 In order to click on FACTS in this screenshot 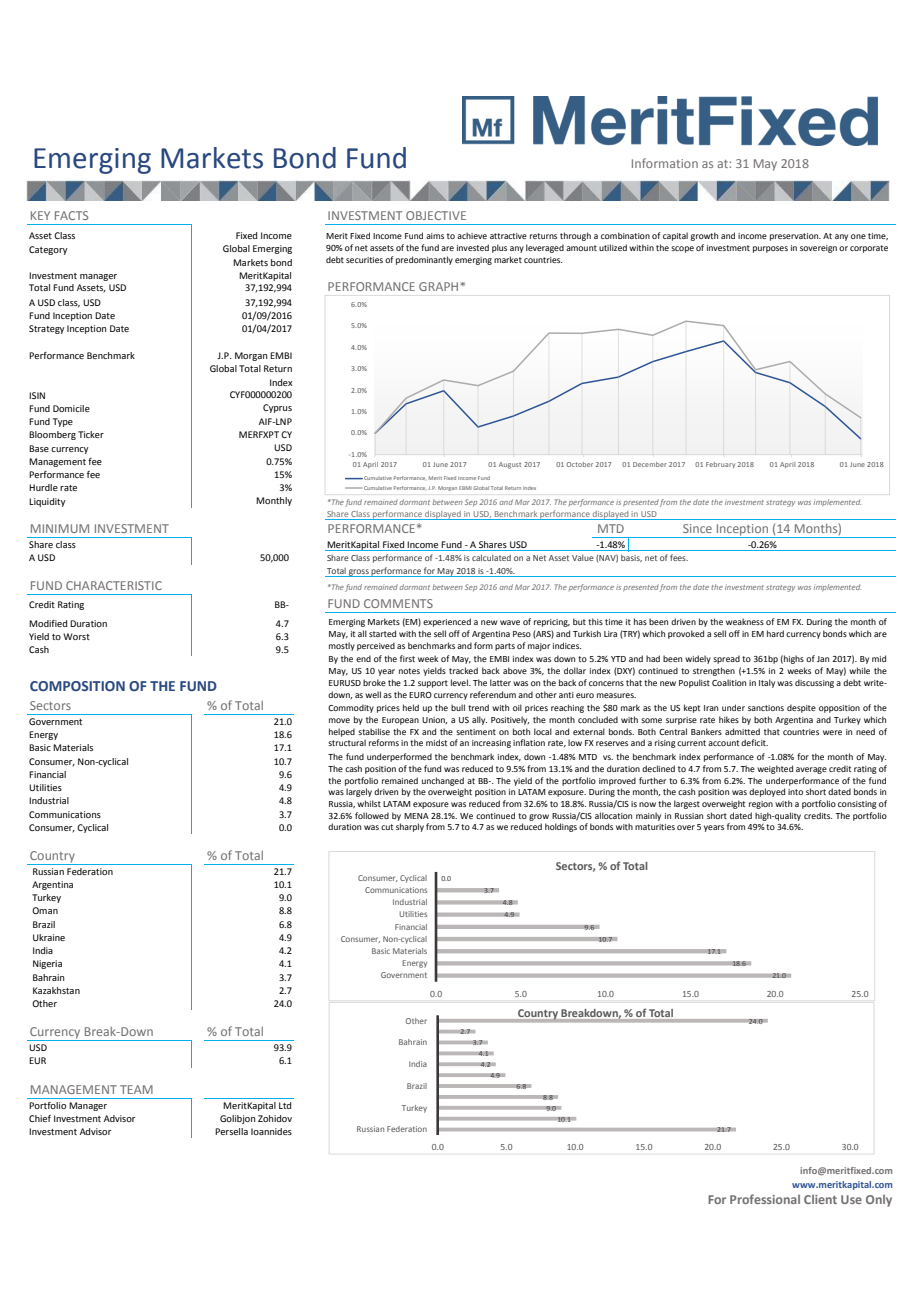, I will do `click(71, 215)`.
